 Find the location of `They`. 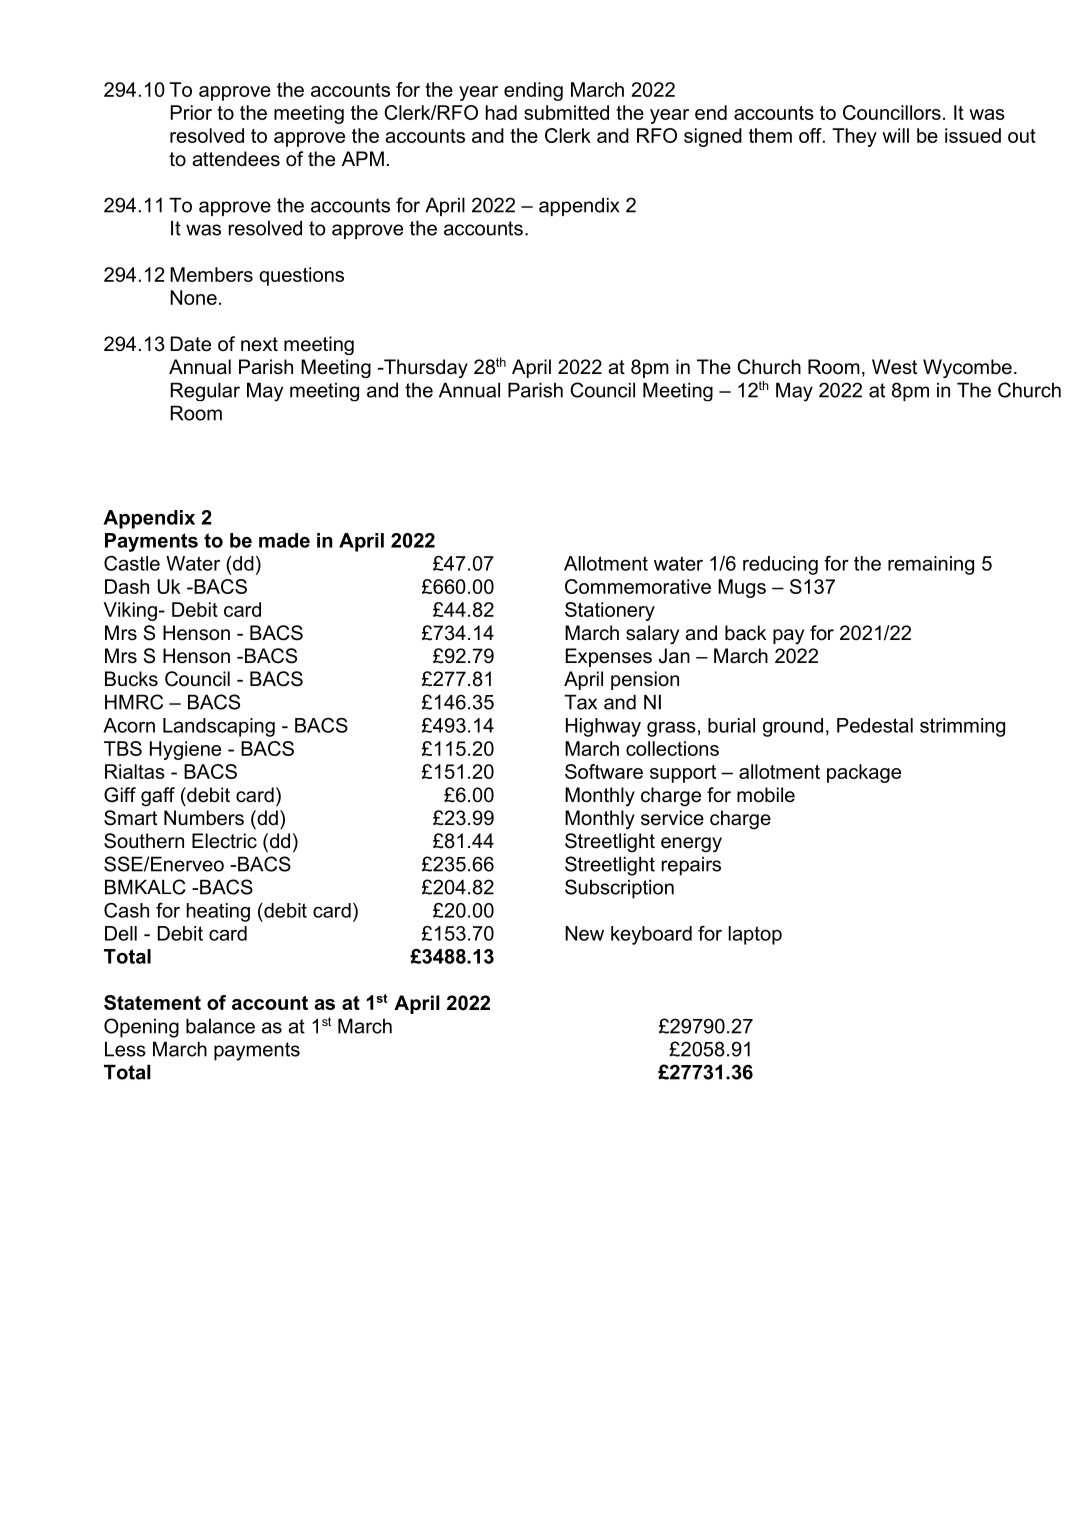

They is located at coordinates (854, 137).
